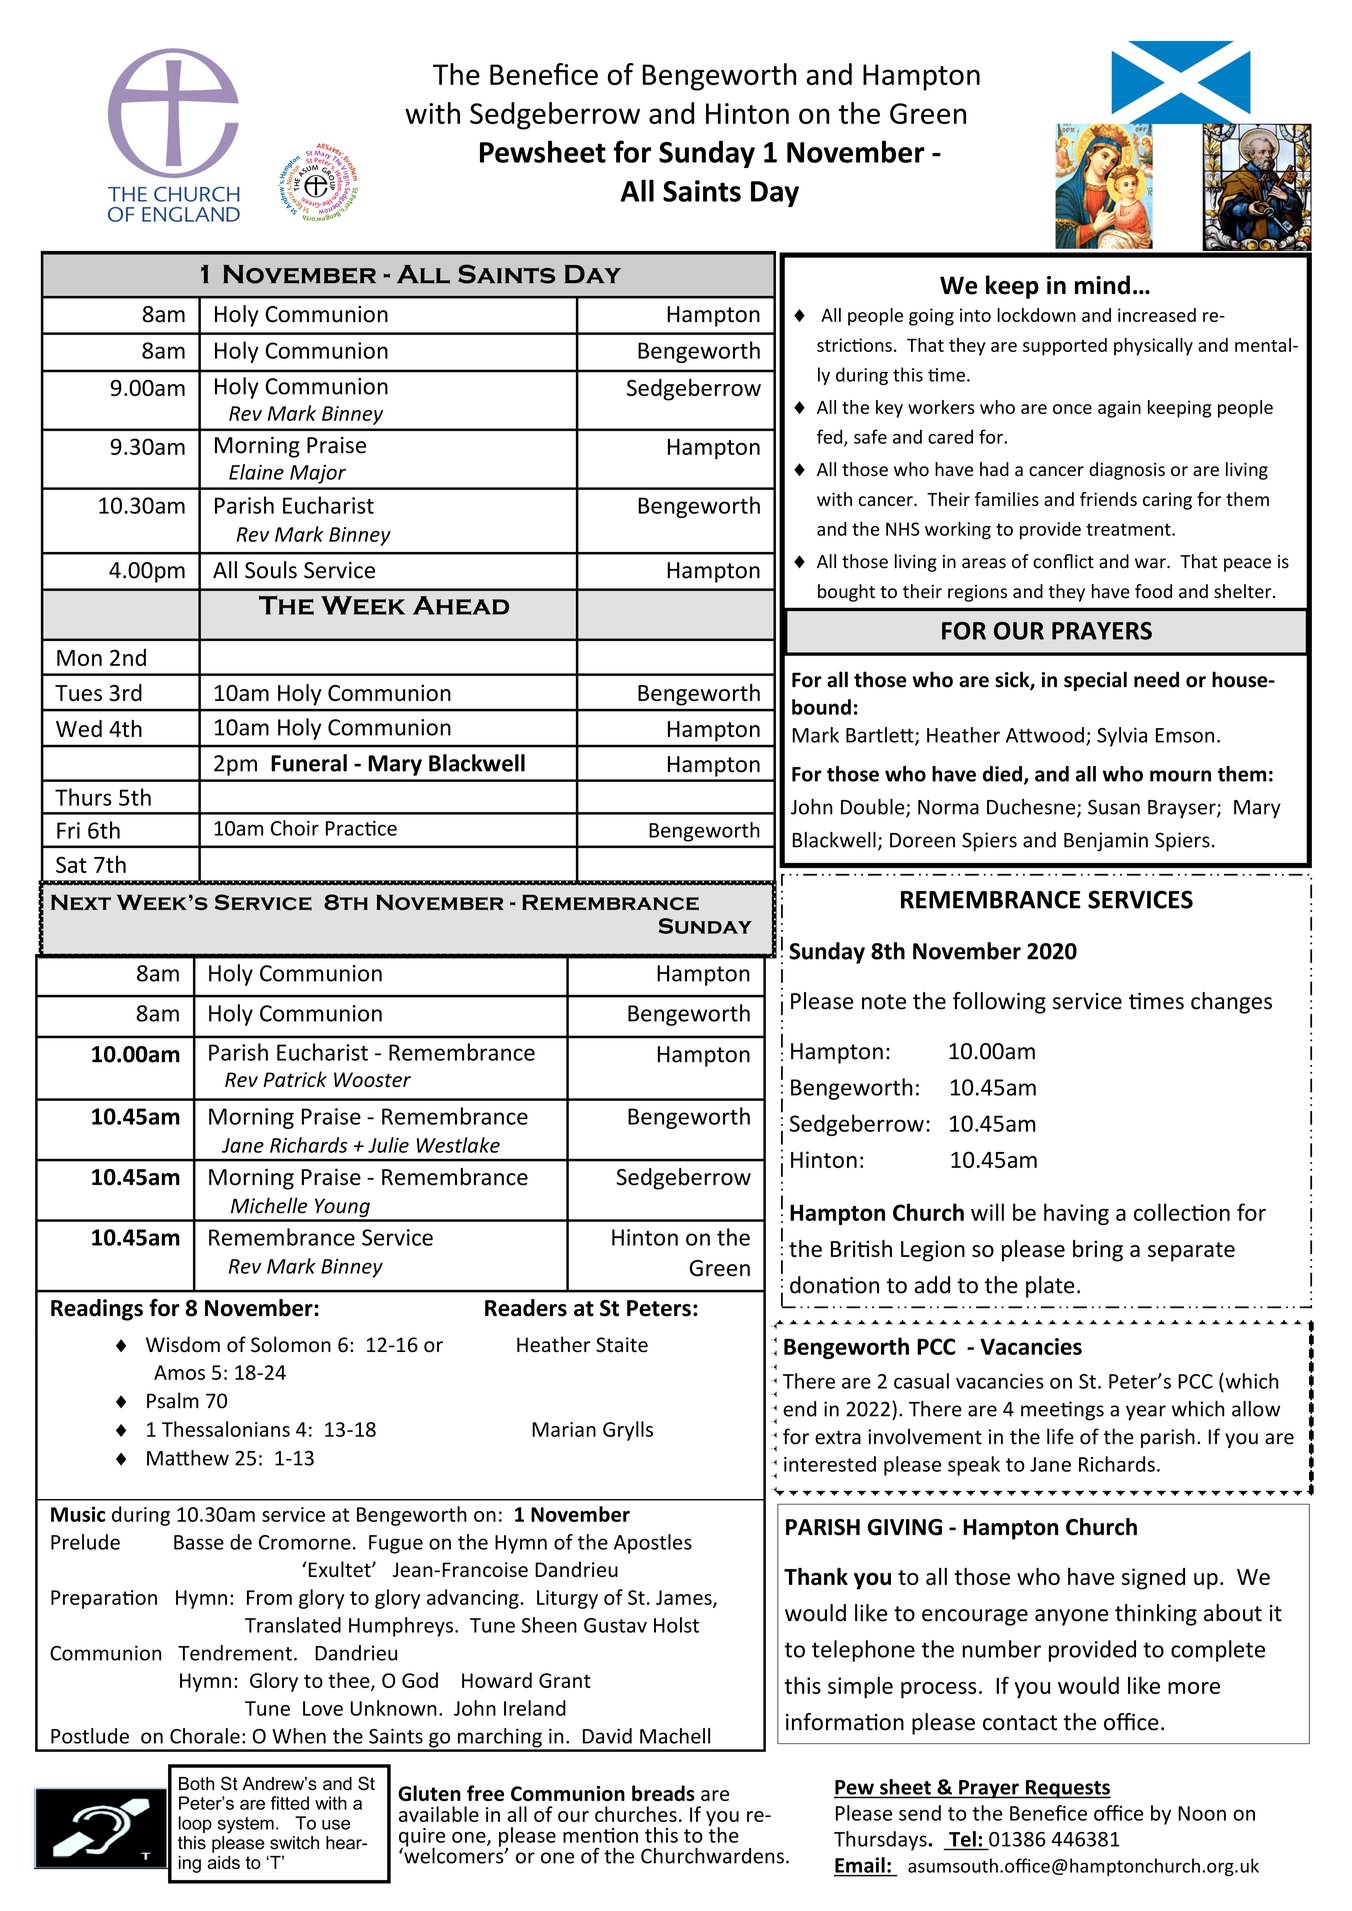  I want to click on following, so click(999, 1003).
